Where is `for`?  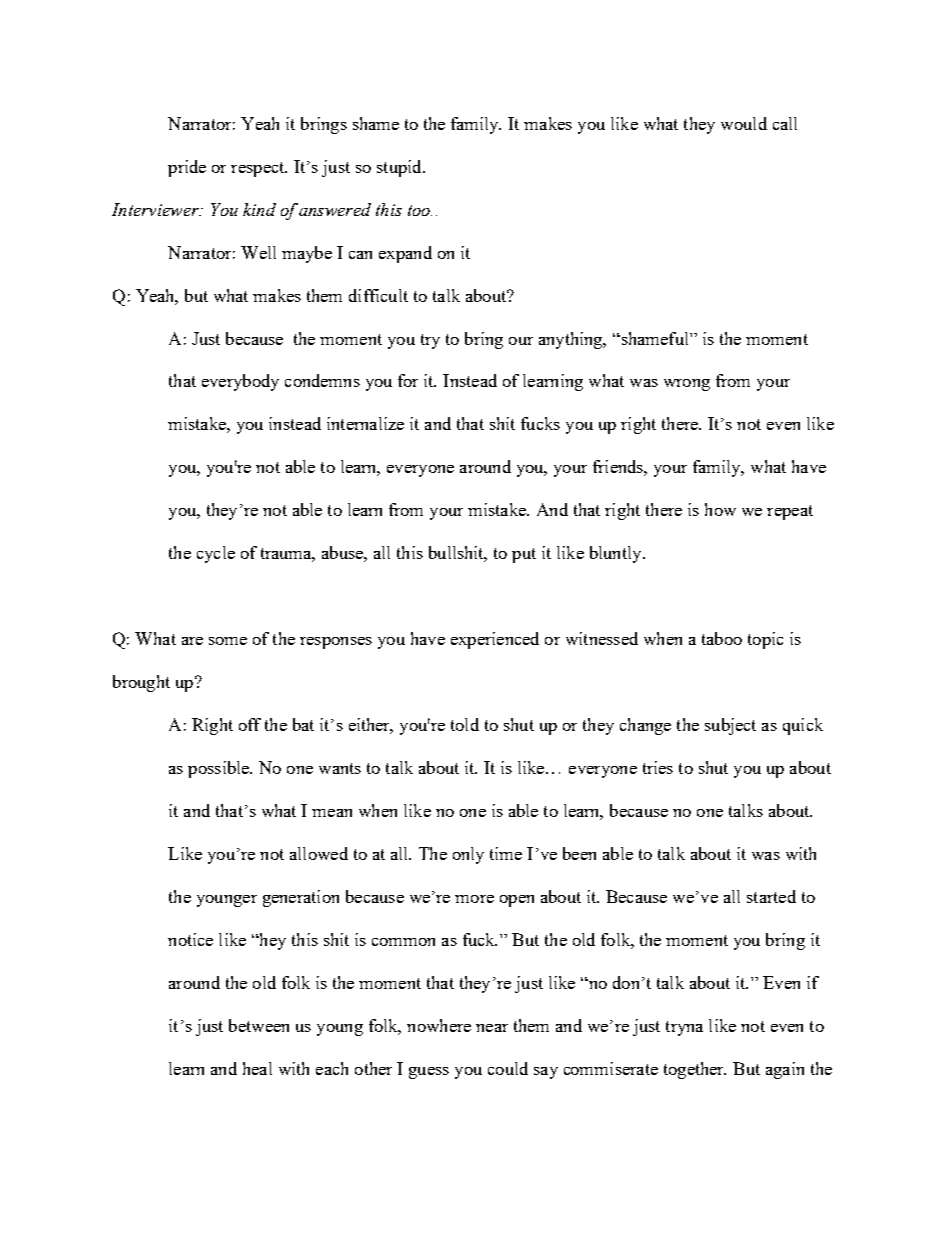
for is located at coordinates (408, 380).
